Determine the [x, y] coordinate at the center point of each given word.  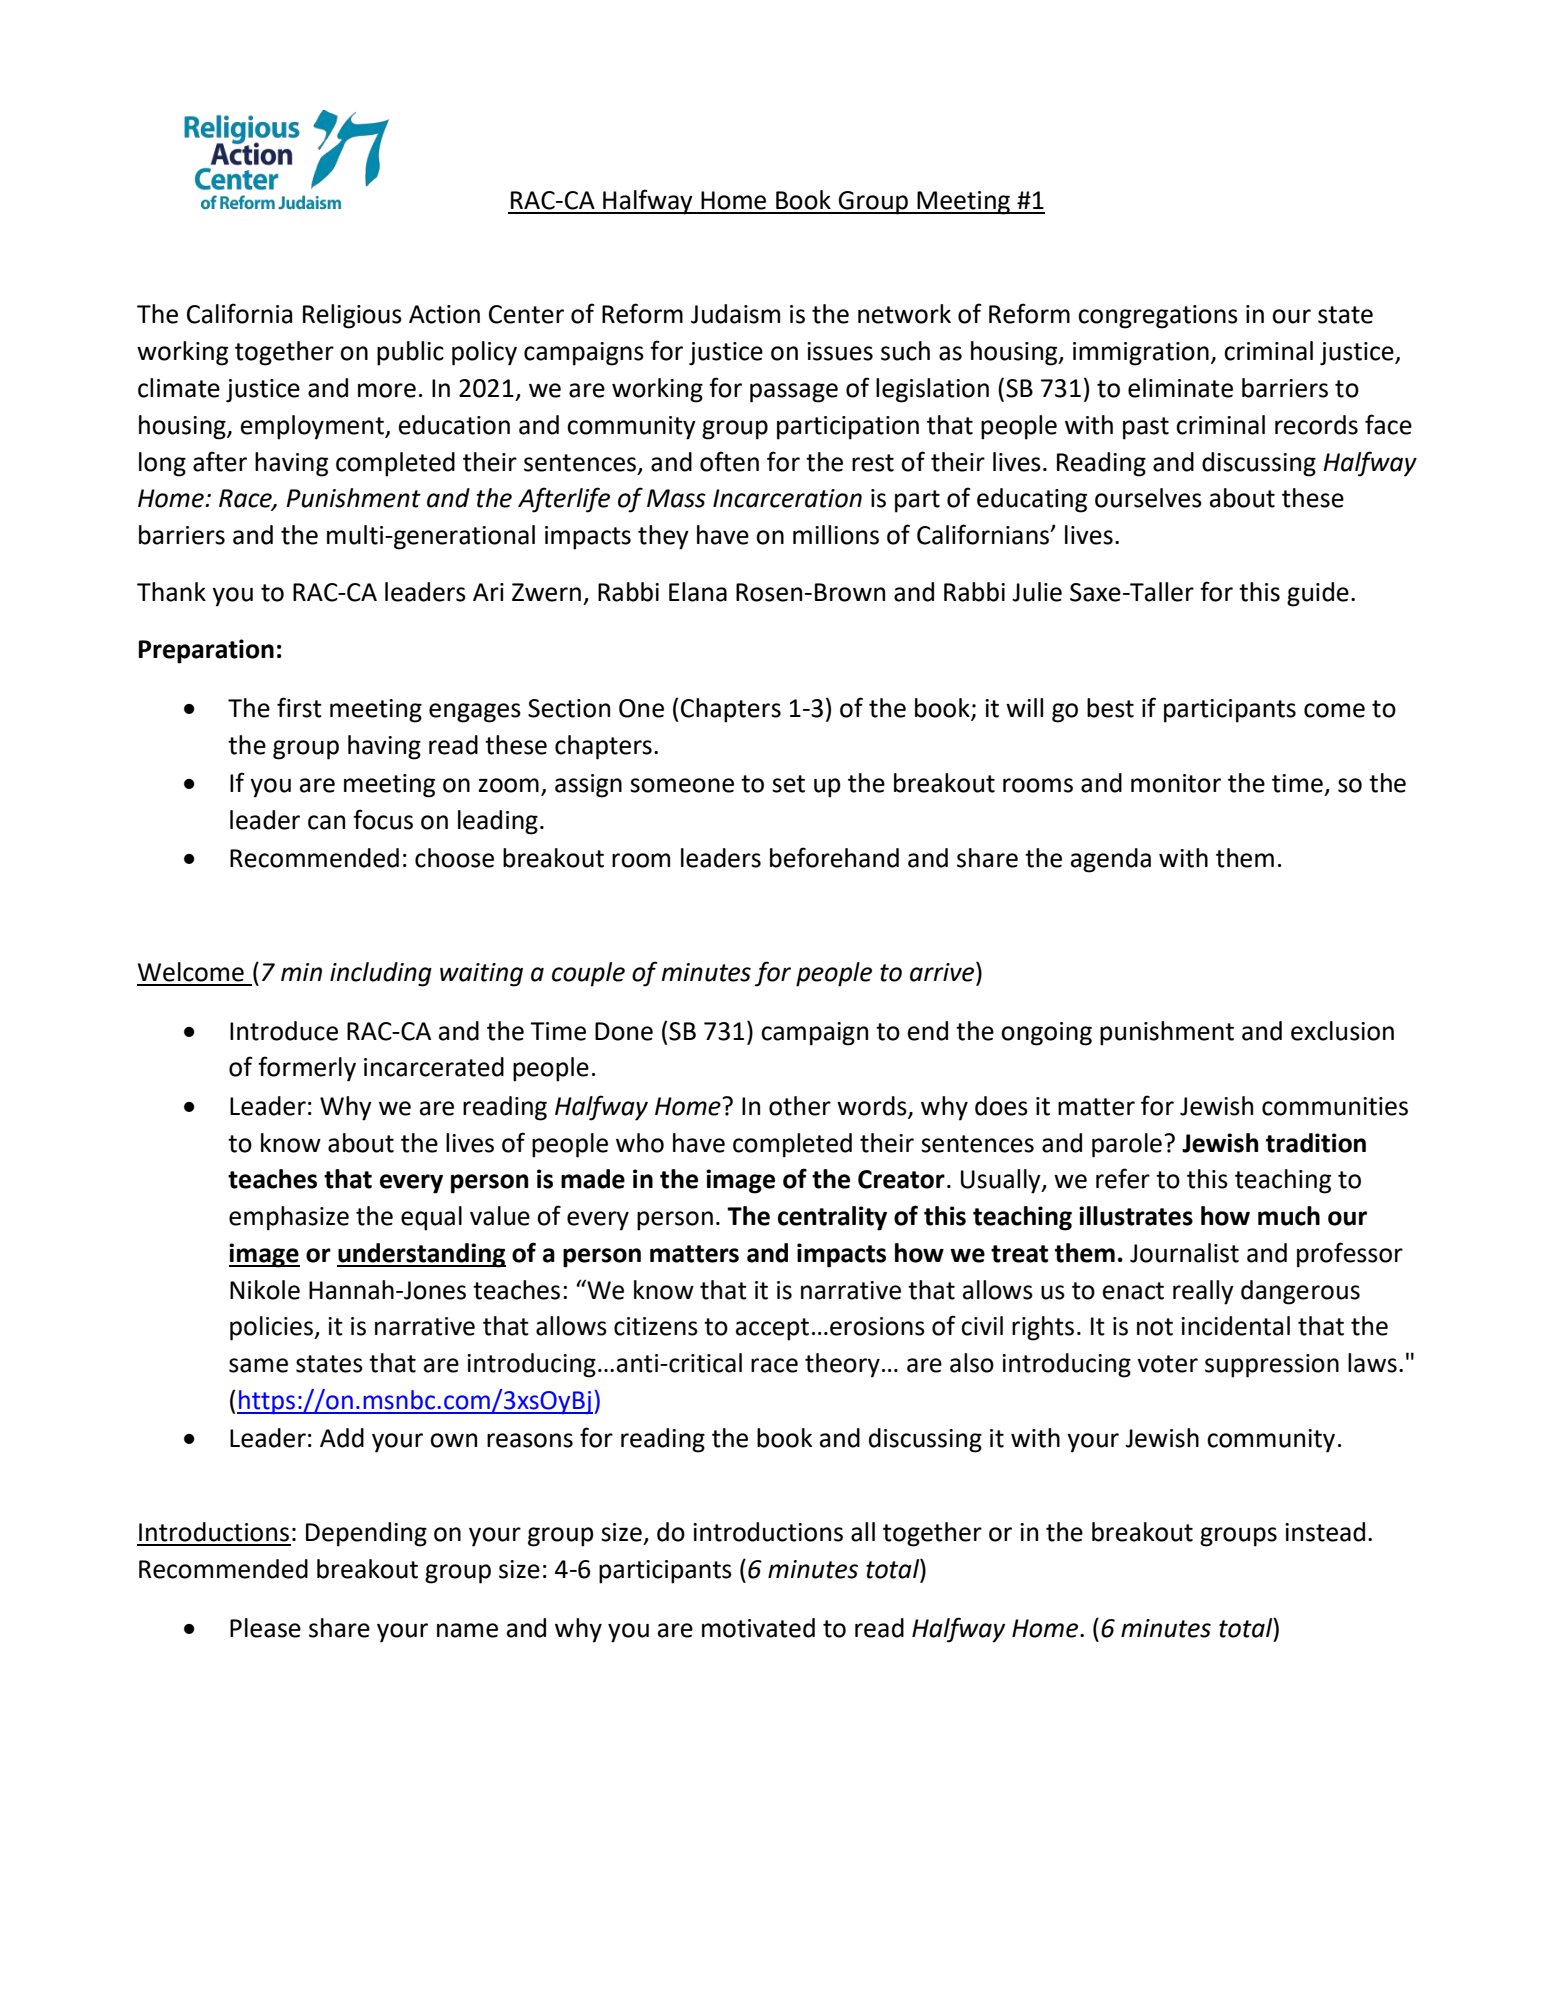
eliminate [1180, 388]
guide [1318, 594]
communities [1335, 1106]
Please [265, 1628]
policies [273, 1328]
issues [840, 351]
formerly [307, 1069]
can [326, 822]
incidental [1235, 1326]
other [800, 1106]
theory [842, 1365]
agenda [1111, 860]
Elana [698, 592]
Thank [171, 592]
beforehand [834, 857]
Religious [352, 316]
